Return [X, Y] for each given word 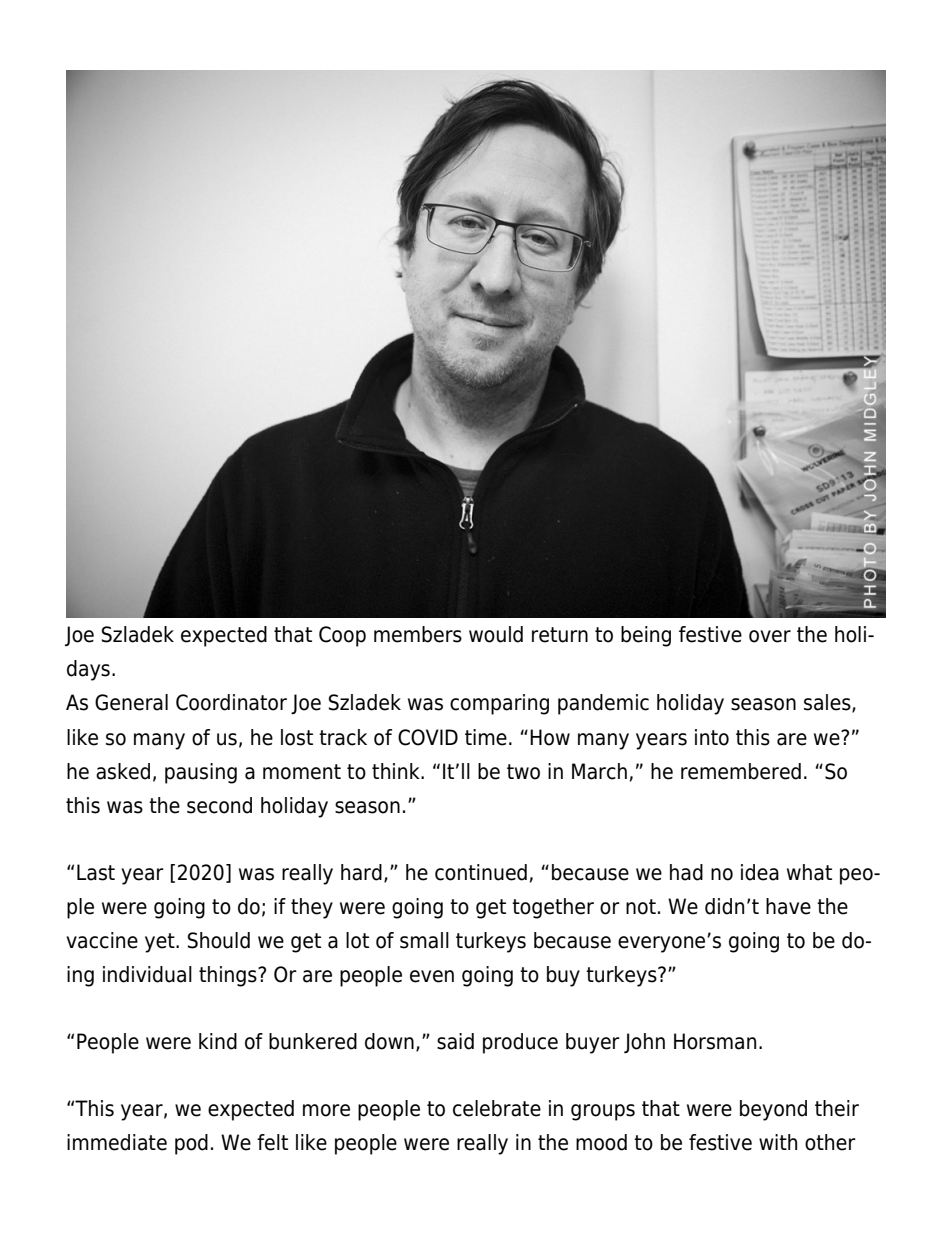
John [644, 1043]
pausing [201, 773]
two [523, 772]
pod [191, 1144]
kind [218, 1041]
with [778, 1142]
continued [481, 872]
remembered [741, 771]
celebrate [497, 1108]
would [496, 634]
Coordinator [231, 702]
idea [760, 872]
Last [96, 872]
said [455, 1041]
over [770, 636]
